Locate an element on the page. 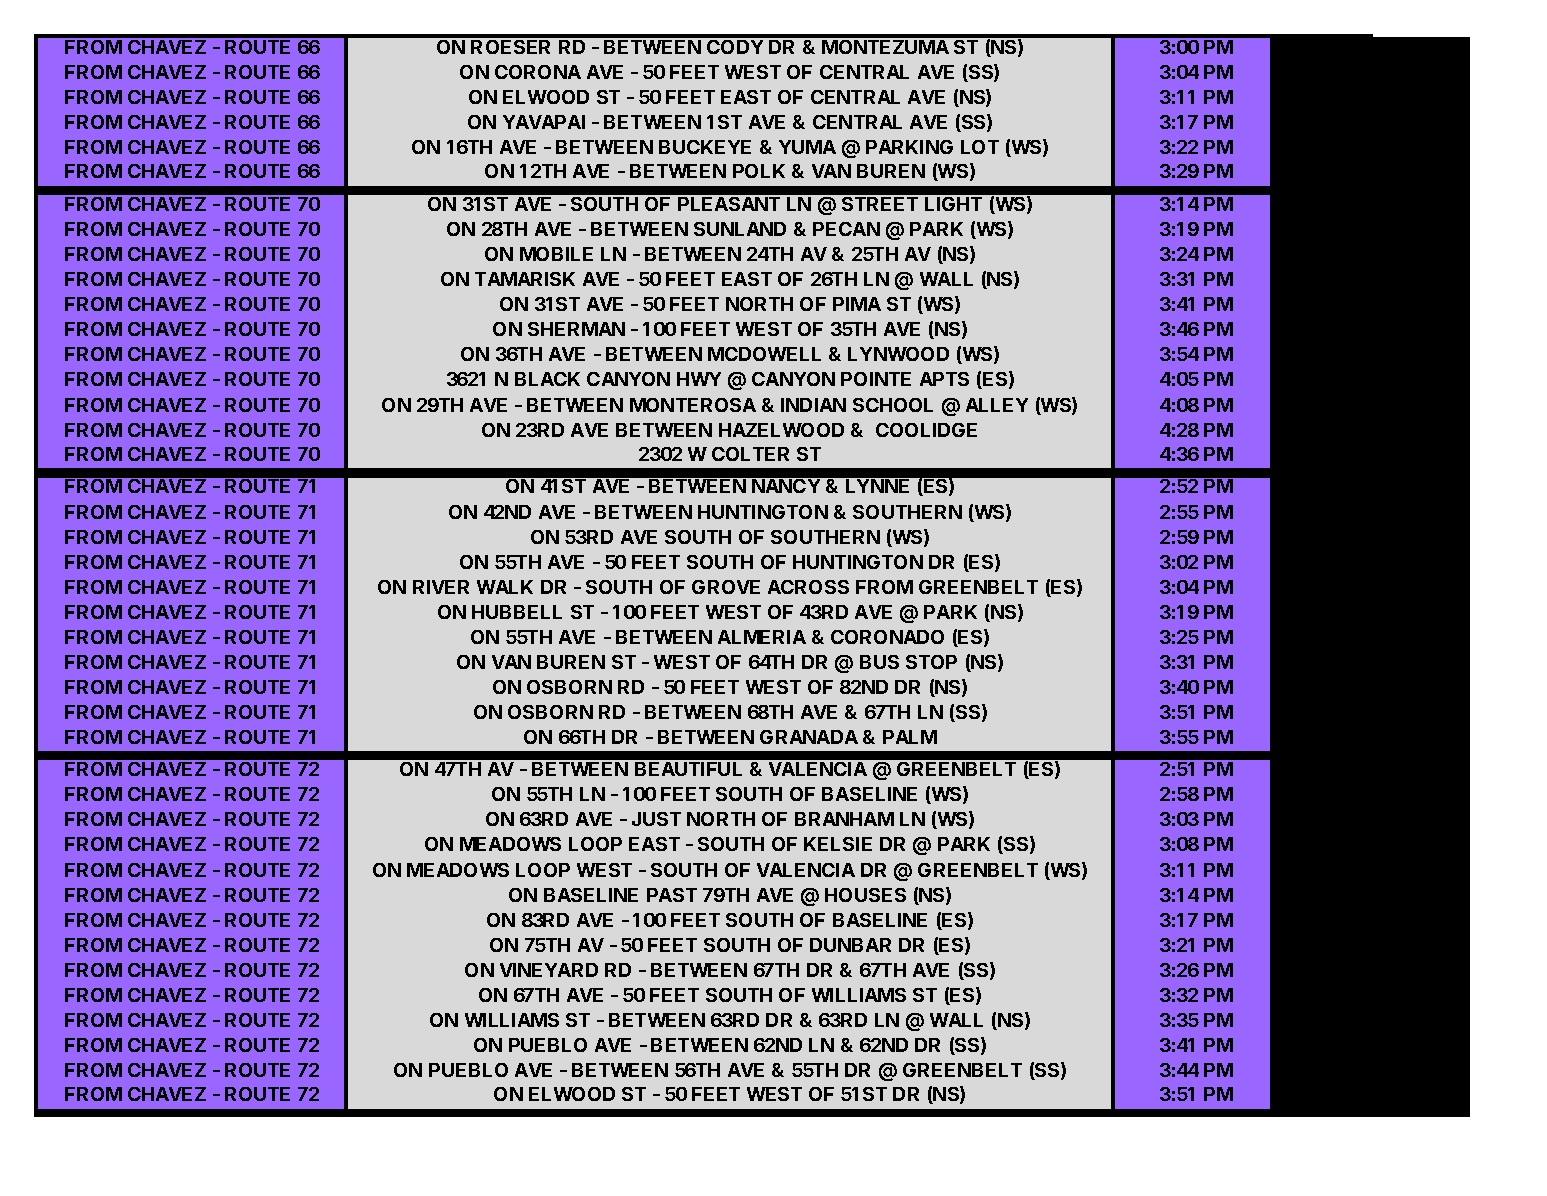 This page has height=1196, width=1547. PAST is located at coordinates (672, 895).
